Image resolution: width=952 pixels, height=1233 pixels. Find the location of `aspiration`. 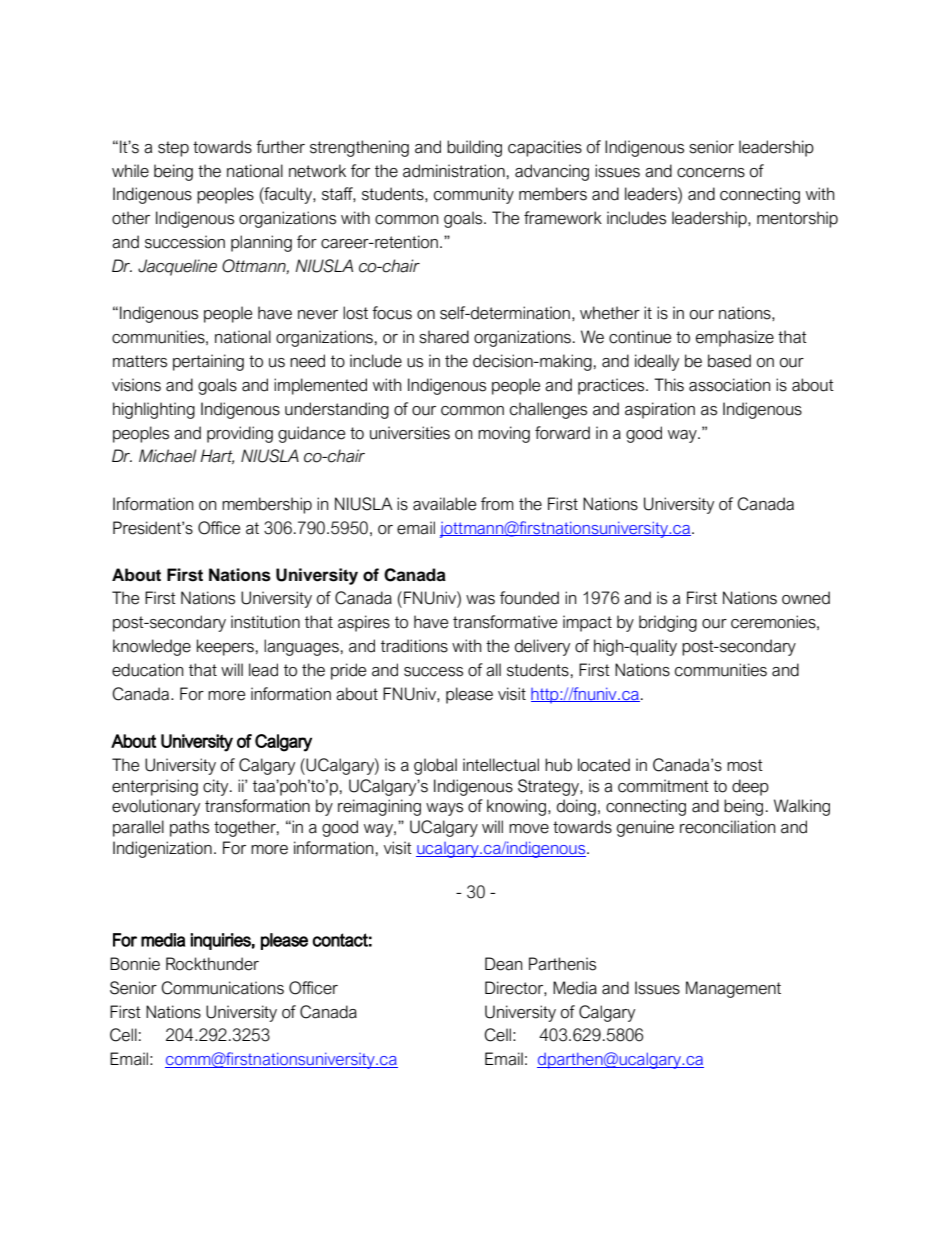

aspiration is located at coordinates (660, 410).
